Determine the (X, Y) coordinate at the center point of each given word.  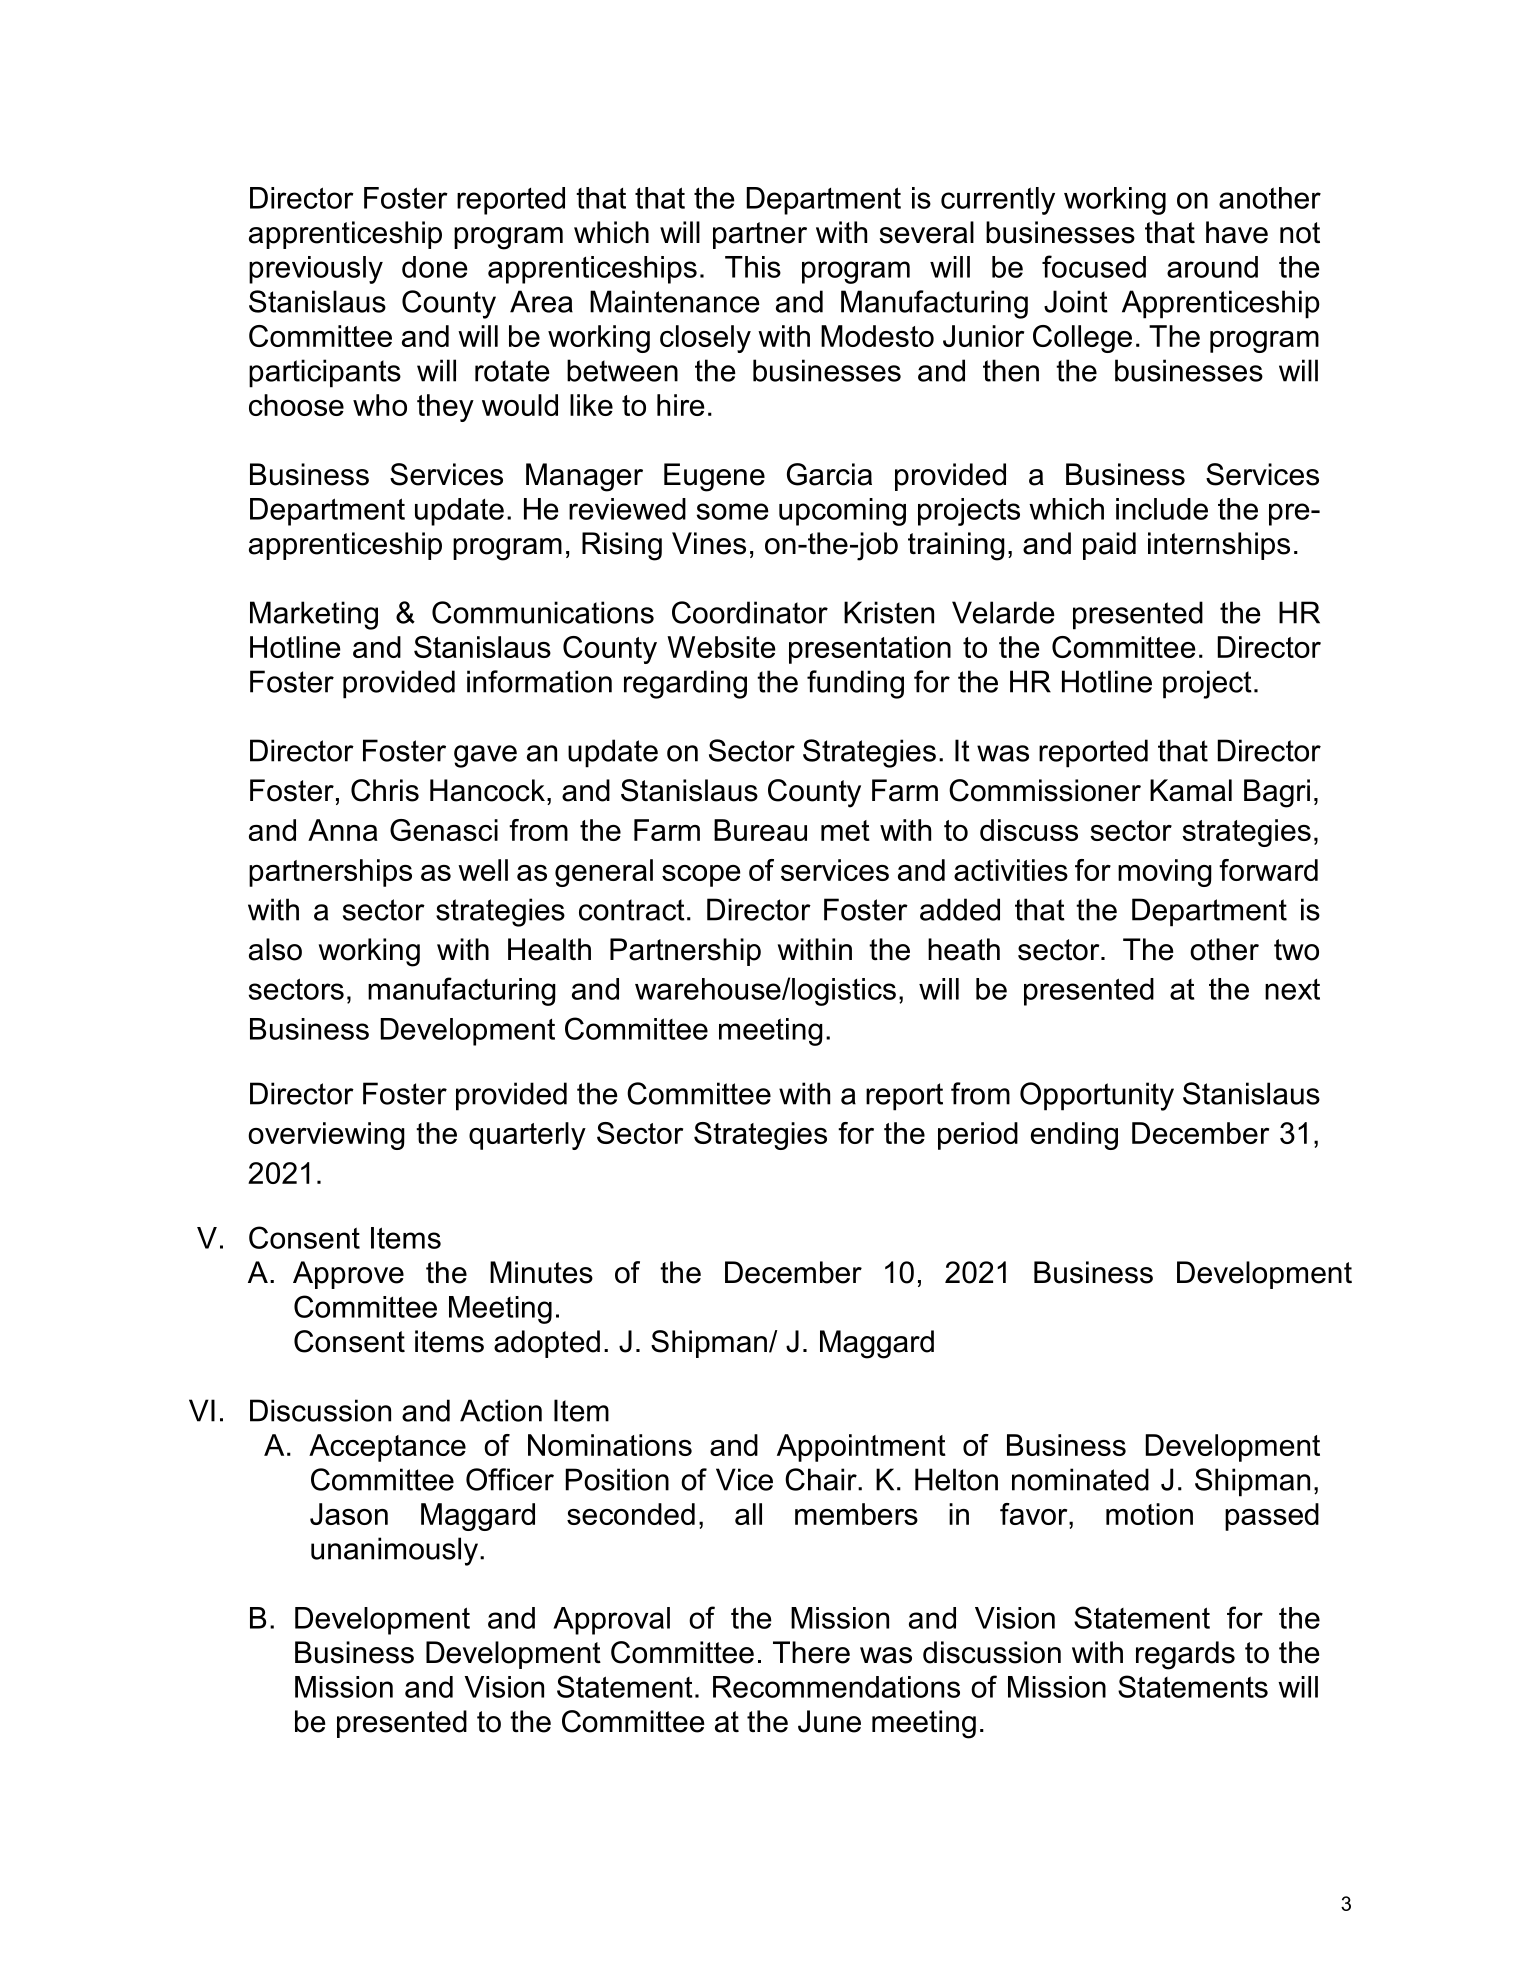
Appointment (861, 1448)
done (435, 267)
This (753, 267)
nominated (1080, 1479)
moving (1165, 873)
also (275, 949)
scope (701, 876)
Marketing (314, 615)
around (1212, 267)
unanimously (394, 1551)
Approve (348, 1275)
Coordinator (750, 612)
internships (1219, 546)
